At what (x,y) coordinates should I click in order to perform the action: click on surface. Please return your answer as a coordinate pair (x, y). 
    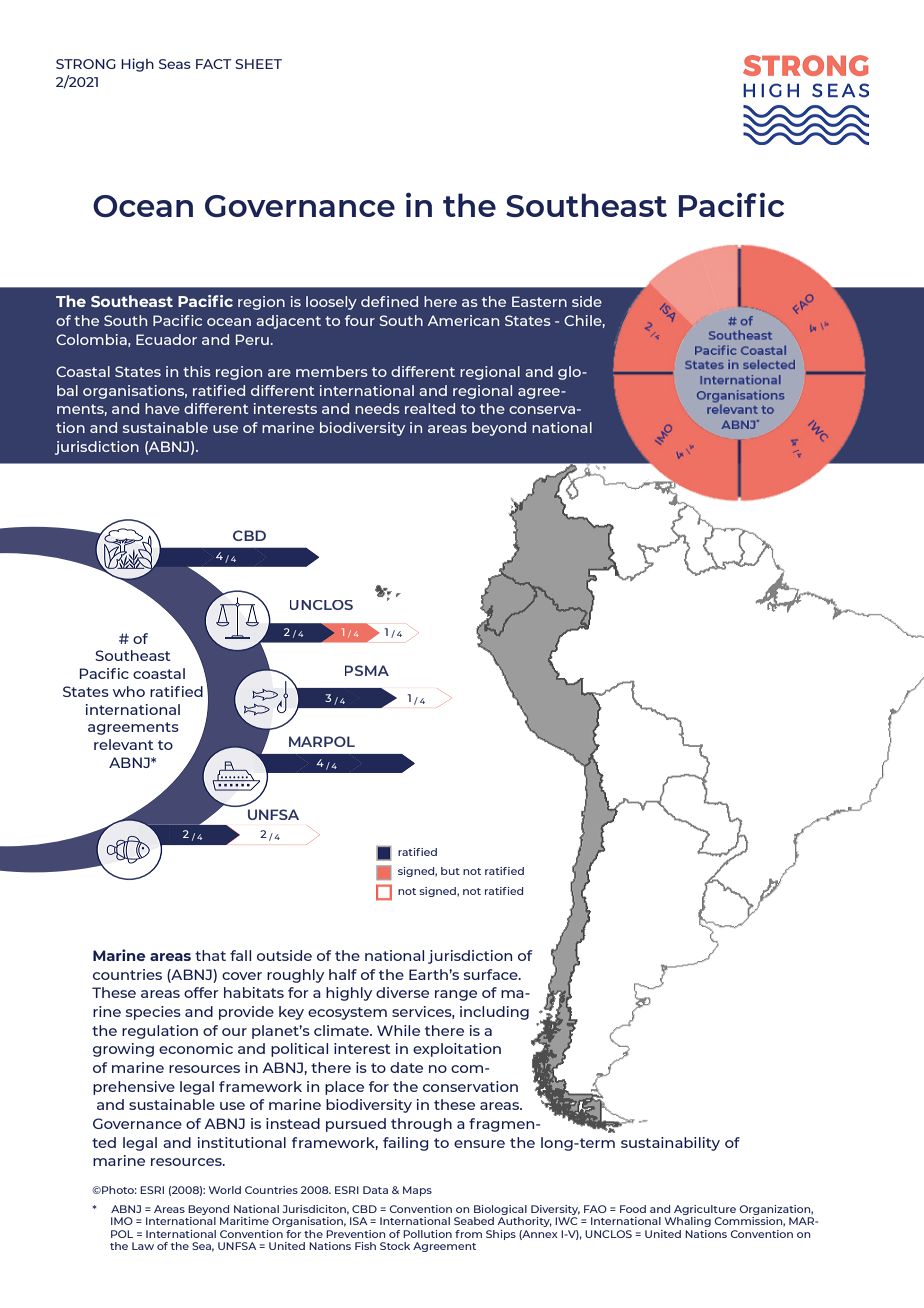
    Looking at the image, I should click on (492, 974).
